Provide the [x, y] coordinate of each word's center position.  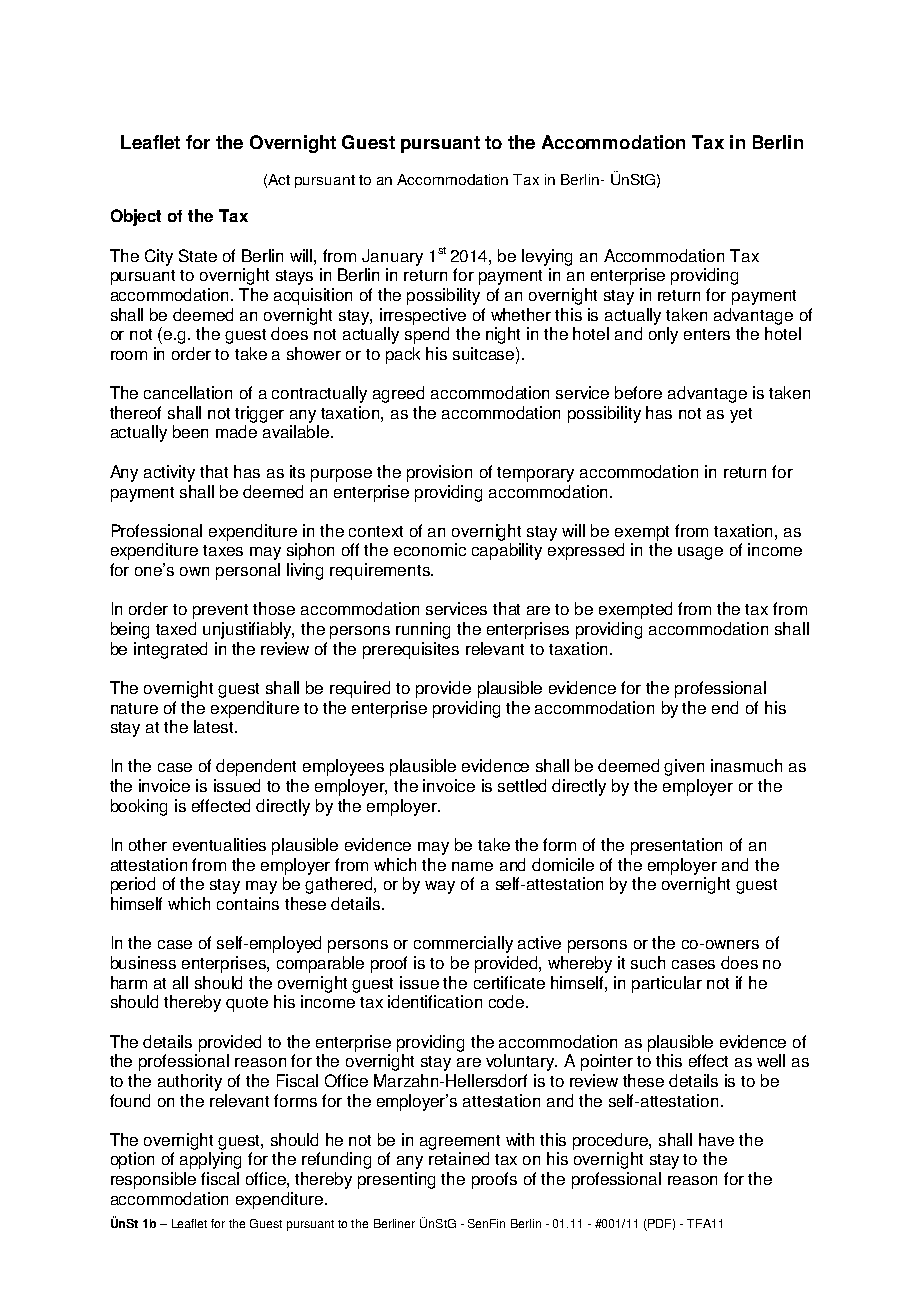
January [392, 257]
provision [439, 473]
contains [248, 903]
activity [169, 473]
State [198, 255]
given [684, 767]
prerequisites [411, 650]
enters [707, 334]
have [716, 1139]
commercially [463, 944]
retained [459, 1158]
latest [215, 726]
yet [741, 415]
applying [210, 1160]
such [648, 962]
